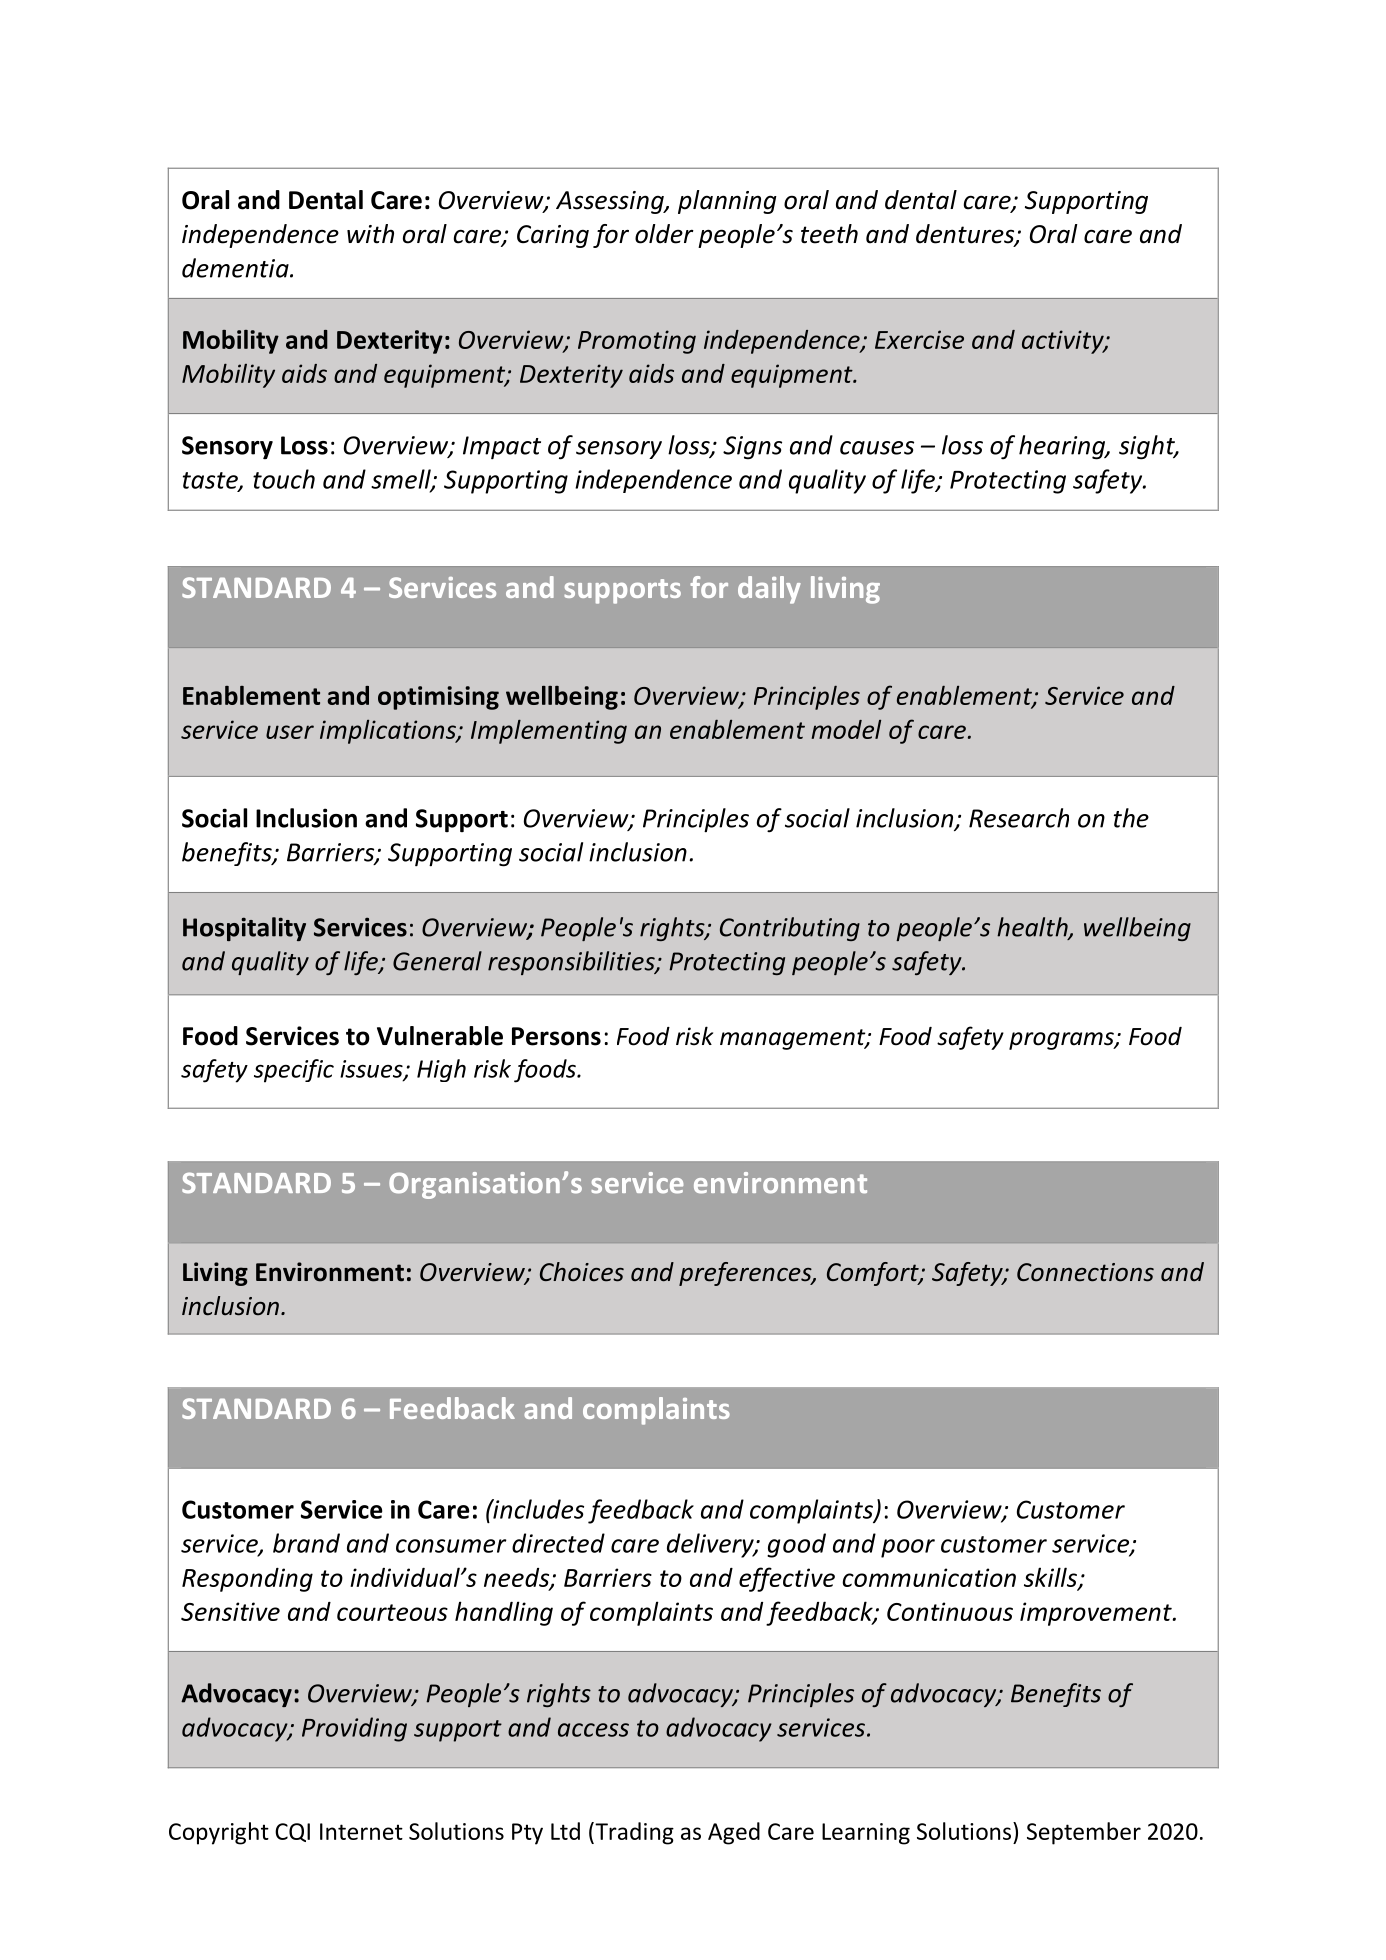  Describe the element at coordinates (1033, 928) in the screenshot. I see `health` at that location.
